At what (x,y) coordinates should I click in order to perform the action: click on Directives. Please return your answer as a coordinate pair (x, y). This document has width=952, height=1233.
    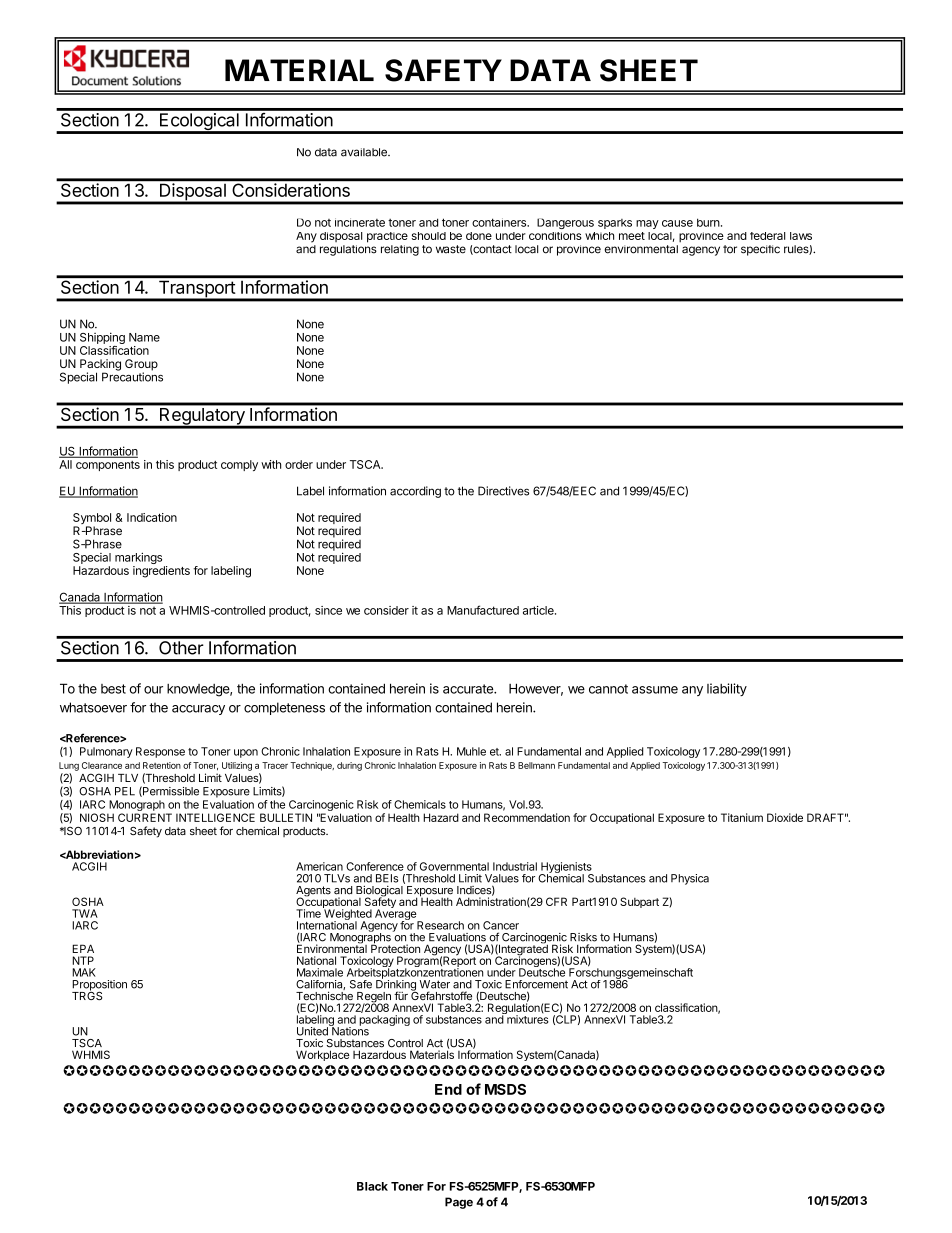
    Looking at the image, I should click on (503, 491).
